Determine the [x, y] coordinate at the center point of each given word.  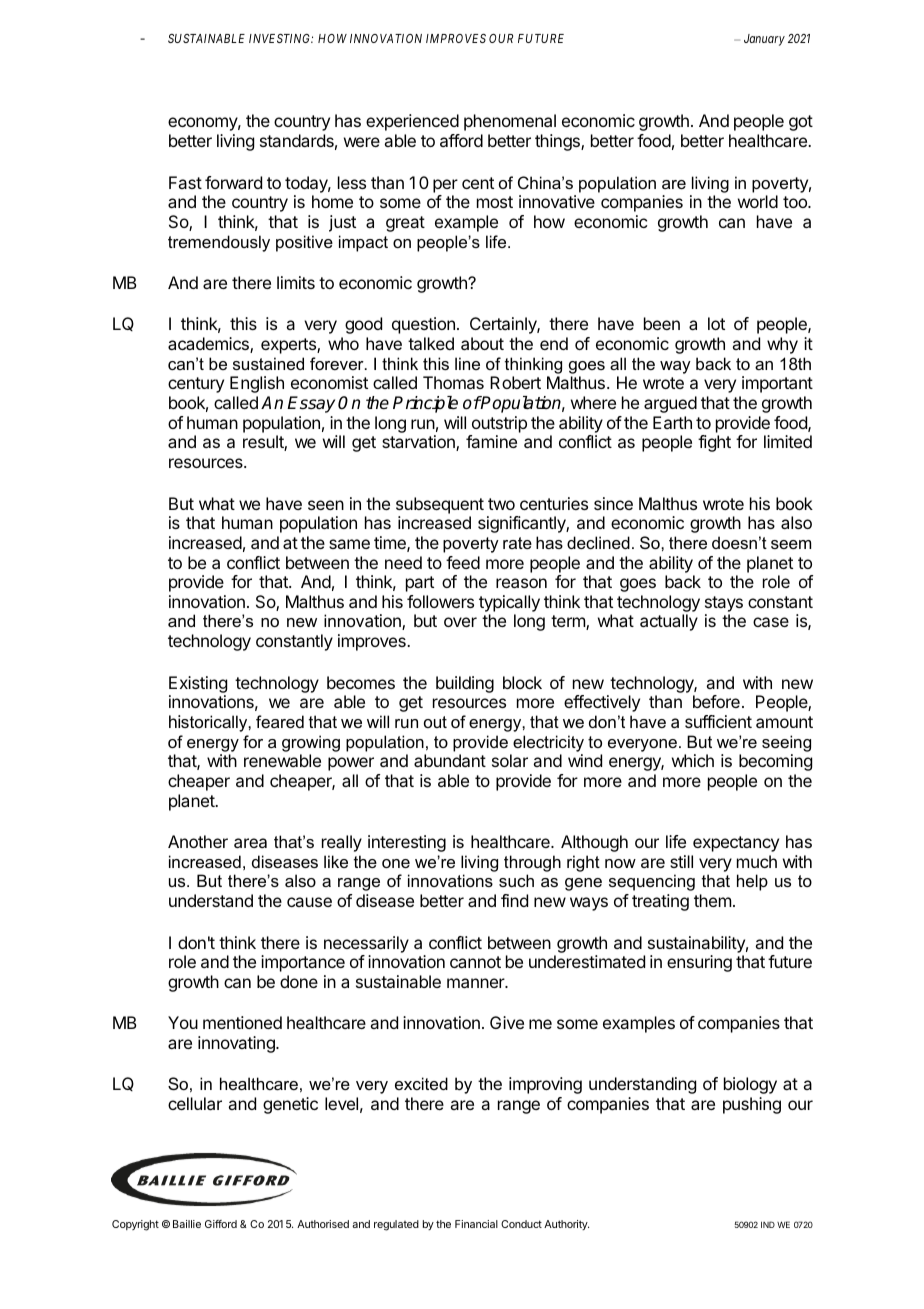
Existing [198, 684]
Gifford [221, 1224]
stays [724, 605]
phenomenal [510, 122]
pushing [752, 1105]
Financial [476, 1224]
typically [509, 605]
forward [233, 182]
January [764, 40]
